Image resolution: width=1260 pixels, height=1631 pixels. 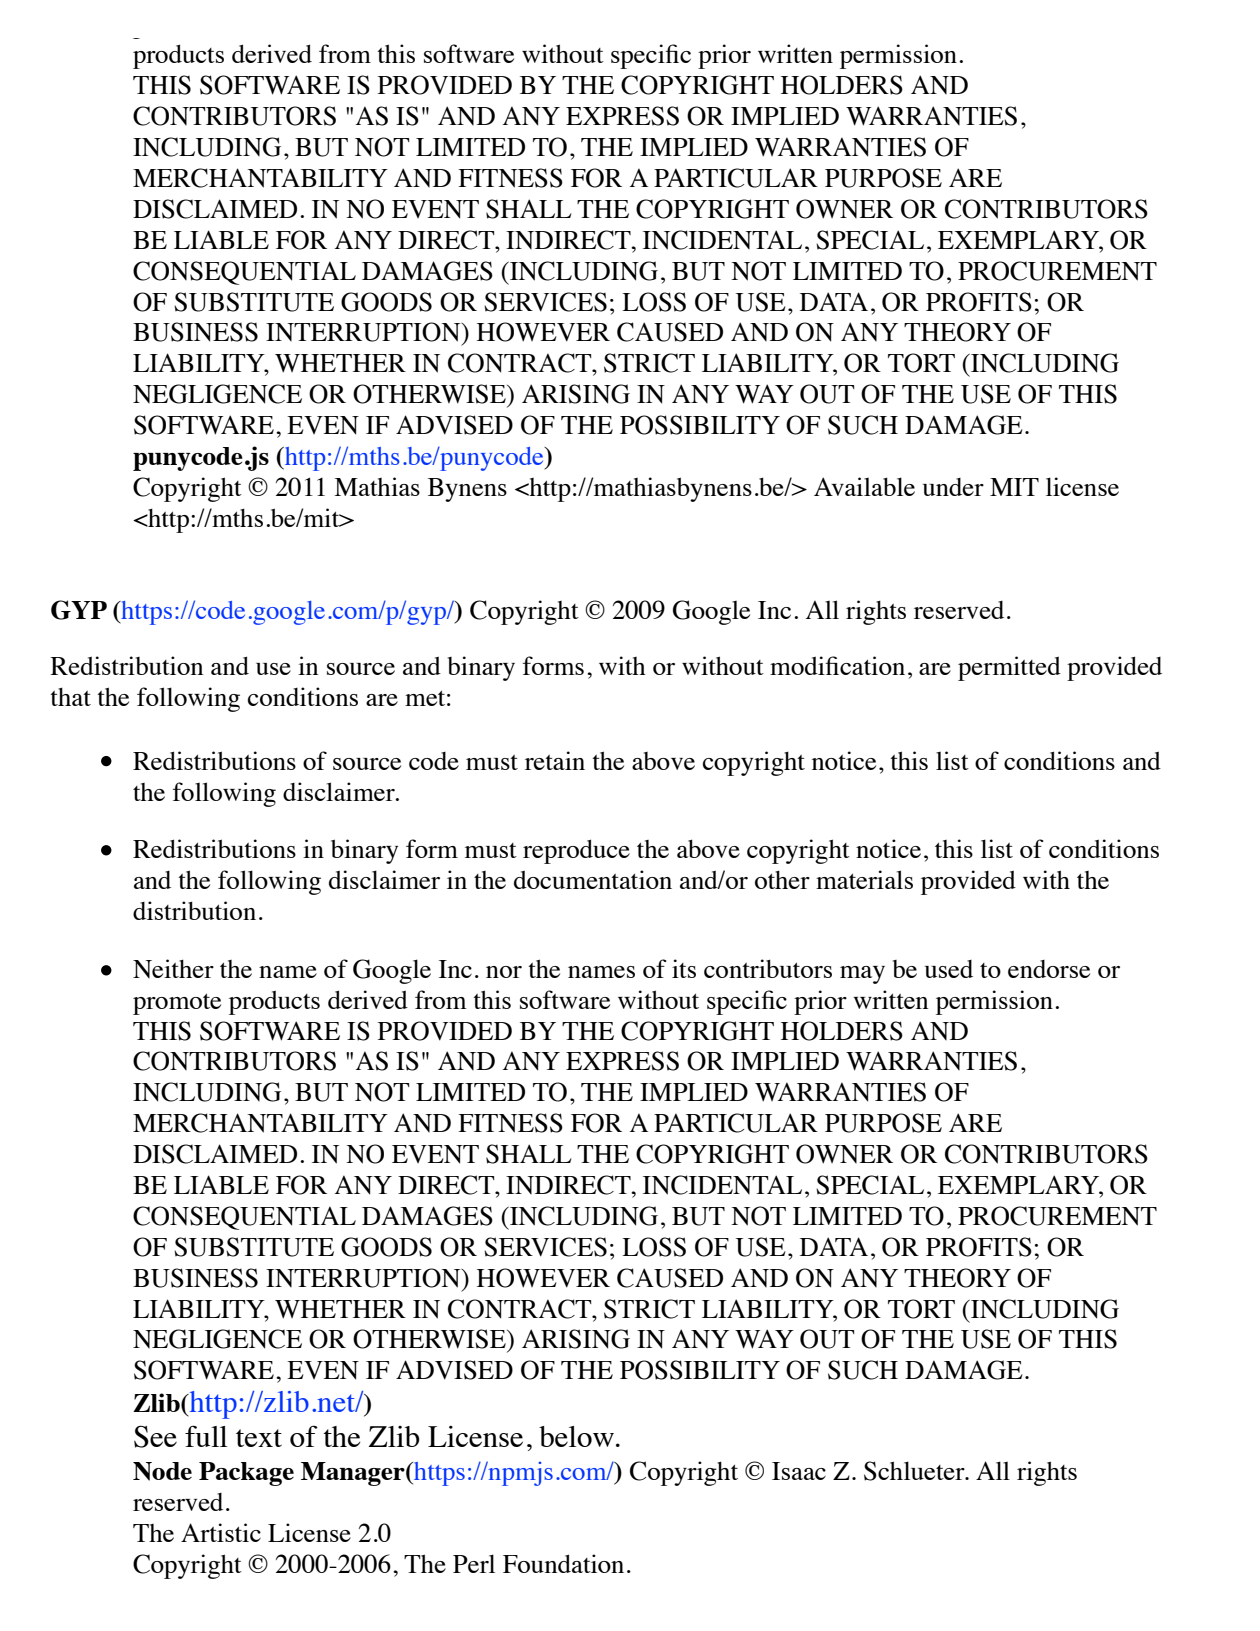 I want to click on Neither, so click(x=173, y=968).
